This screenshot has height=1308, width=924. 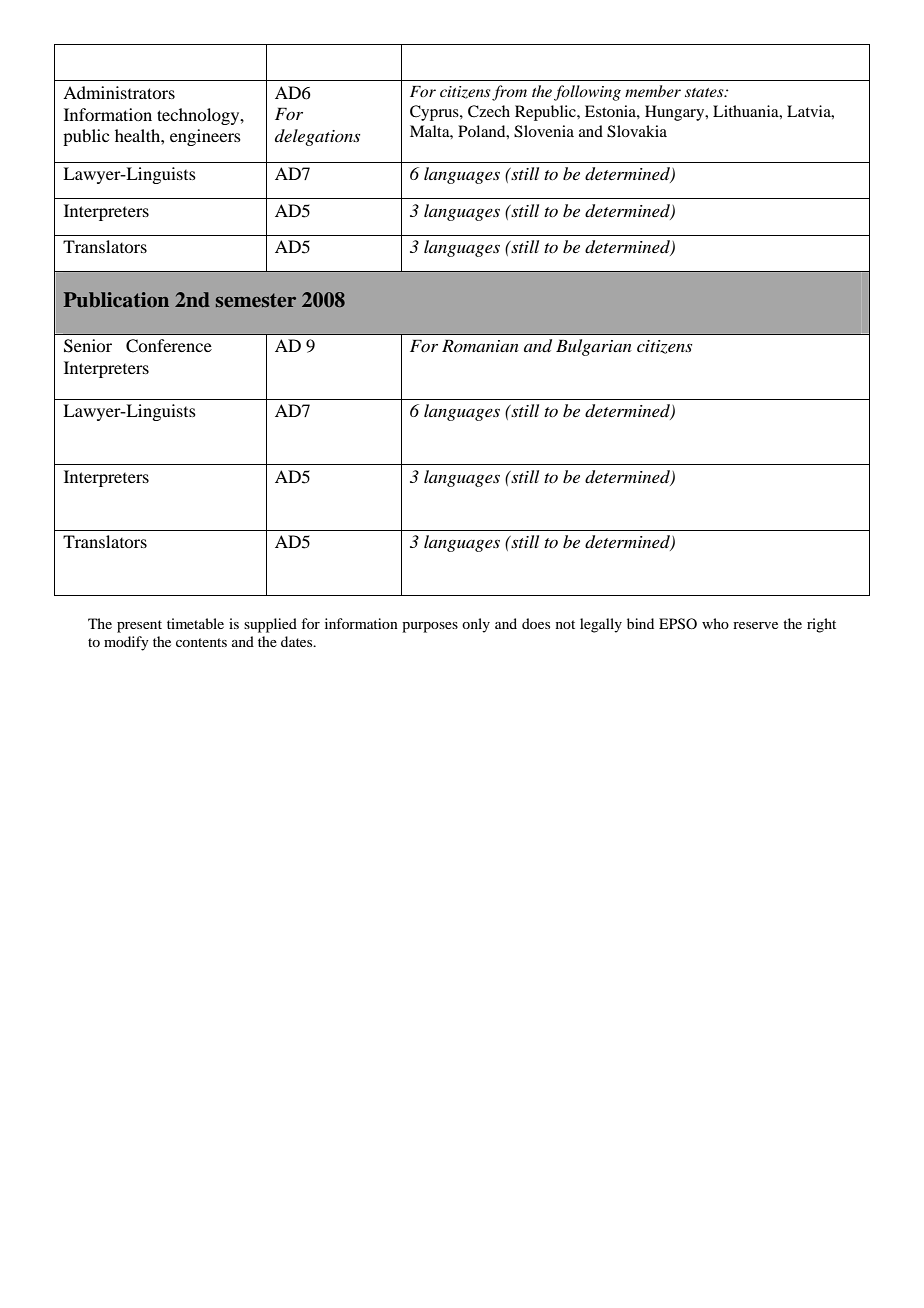 What do you see at coordinates (195, 623) in the screenshot?
I see `timetable` at bounding box center [195, 623].
